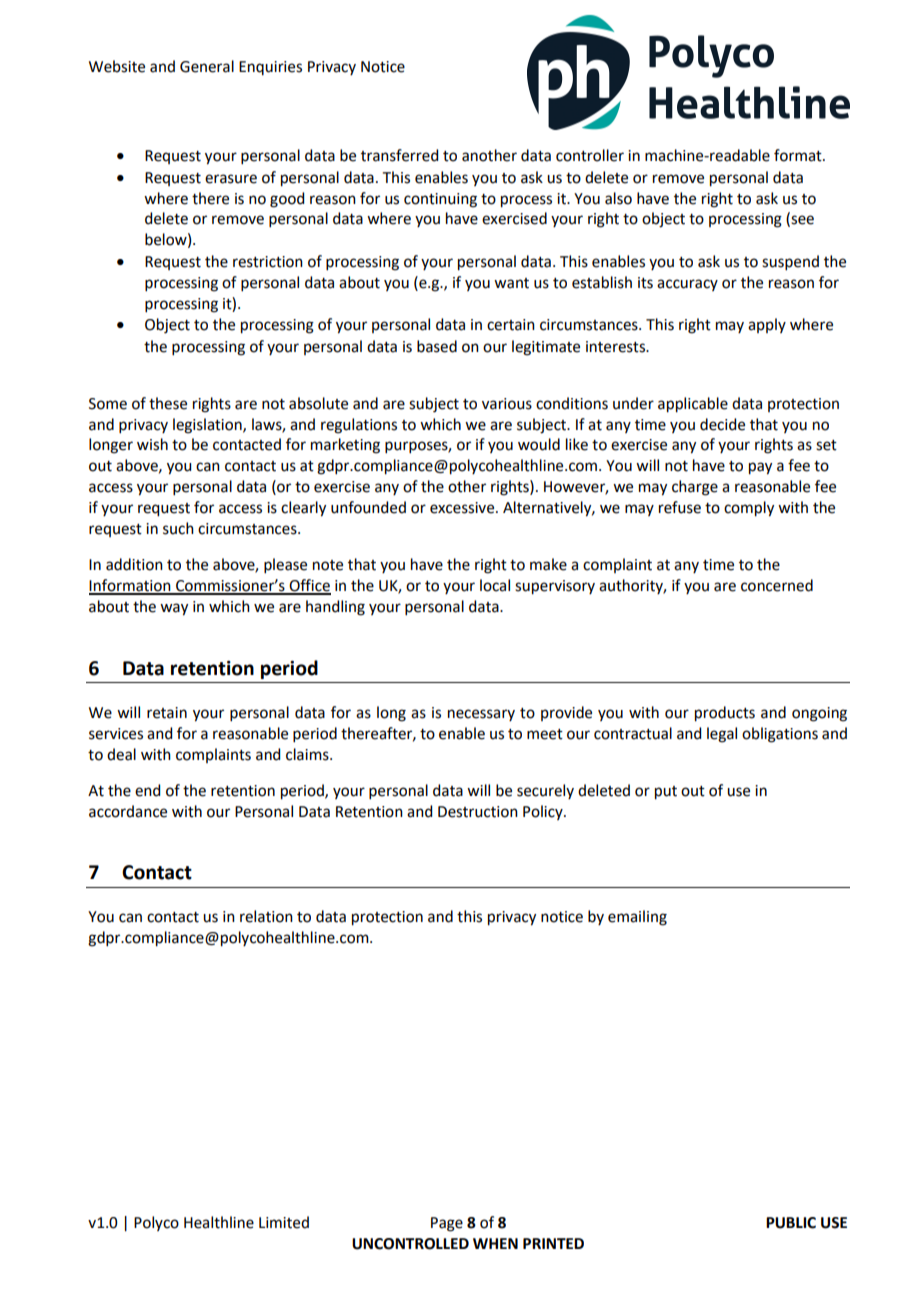 The height and width of the screenshot is (1308, 924). Describe the element at coordinates (590, 155) in the screenshot. I see `controller` at that location.
